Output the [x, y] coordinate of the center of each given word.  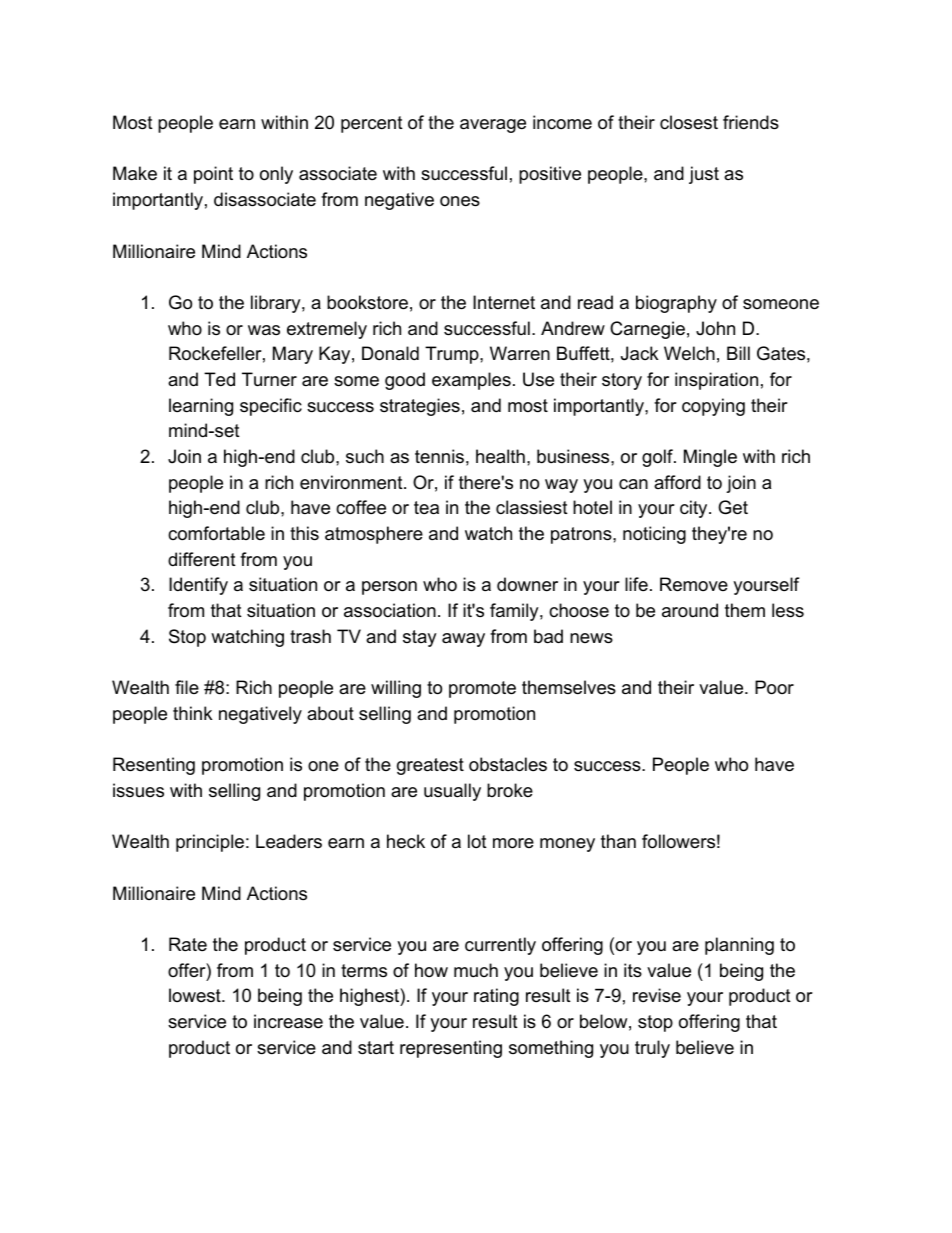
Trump [453, 355]
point [213, 175]
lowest [196, 995]
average [493, 126]
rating [496, 997]
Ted [219, 379]
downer [527, 584]
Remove [694, 584]
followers [678, 841]
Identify [198, 586]
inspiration [716, 381]
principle [210, 843]
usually [452, 792]
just [704, 175]
